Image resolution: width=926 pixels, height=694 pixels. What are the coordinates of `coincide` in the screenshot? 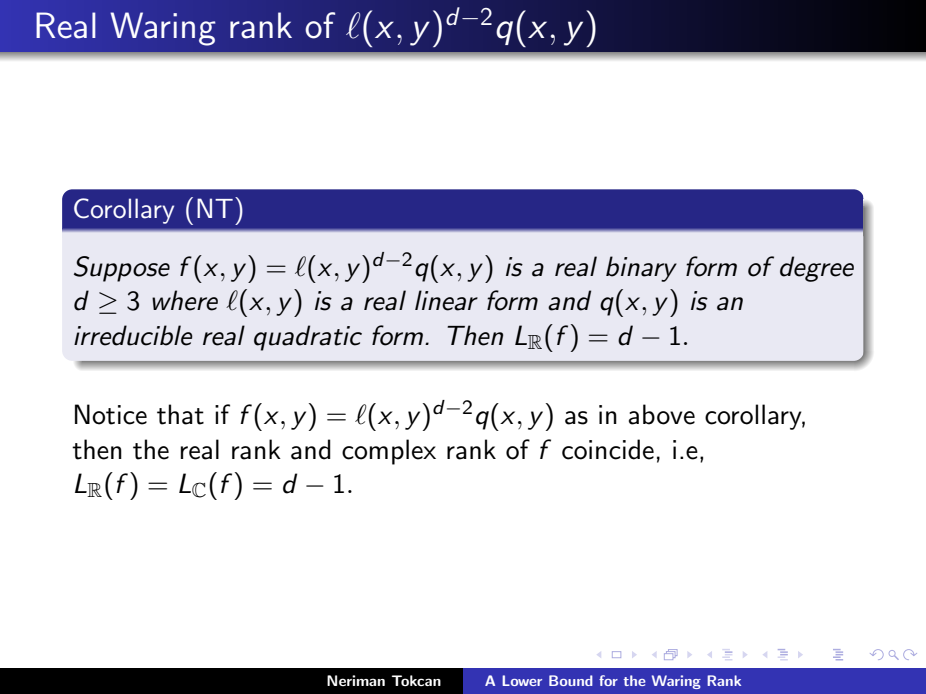 It's located at (608, 449).
